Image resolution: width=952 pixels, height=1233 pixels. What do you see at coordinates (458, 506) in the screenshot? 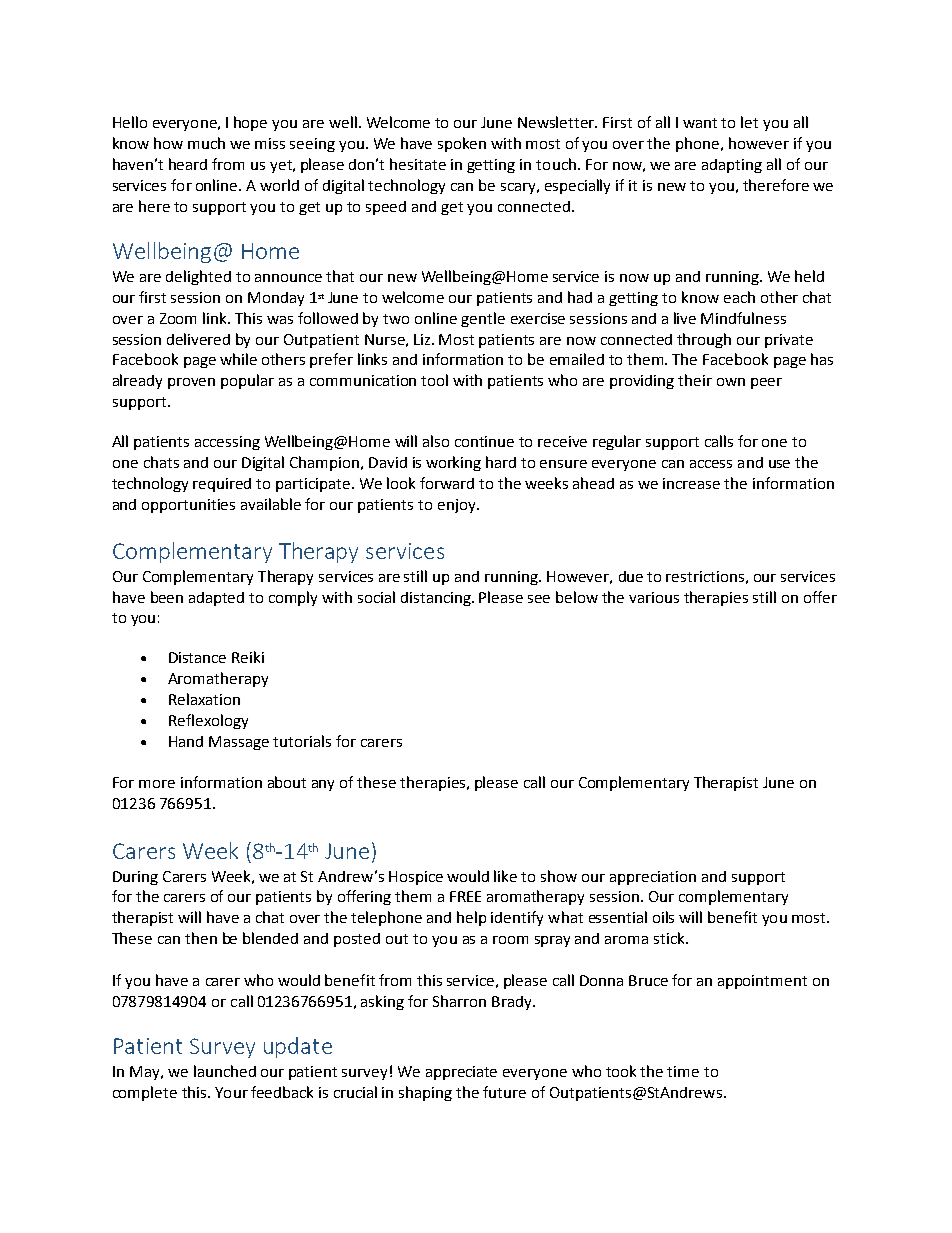
I see `enjoy` at bounding box center [458, 506].
